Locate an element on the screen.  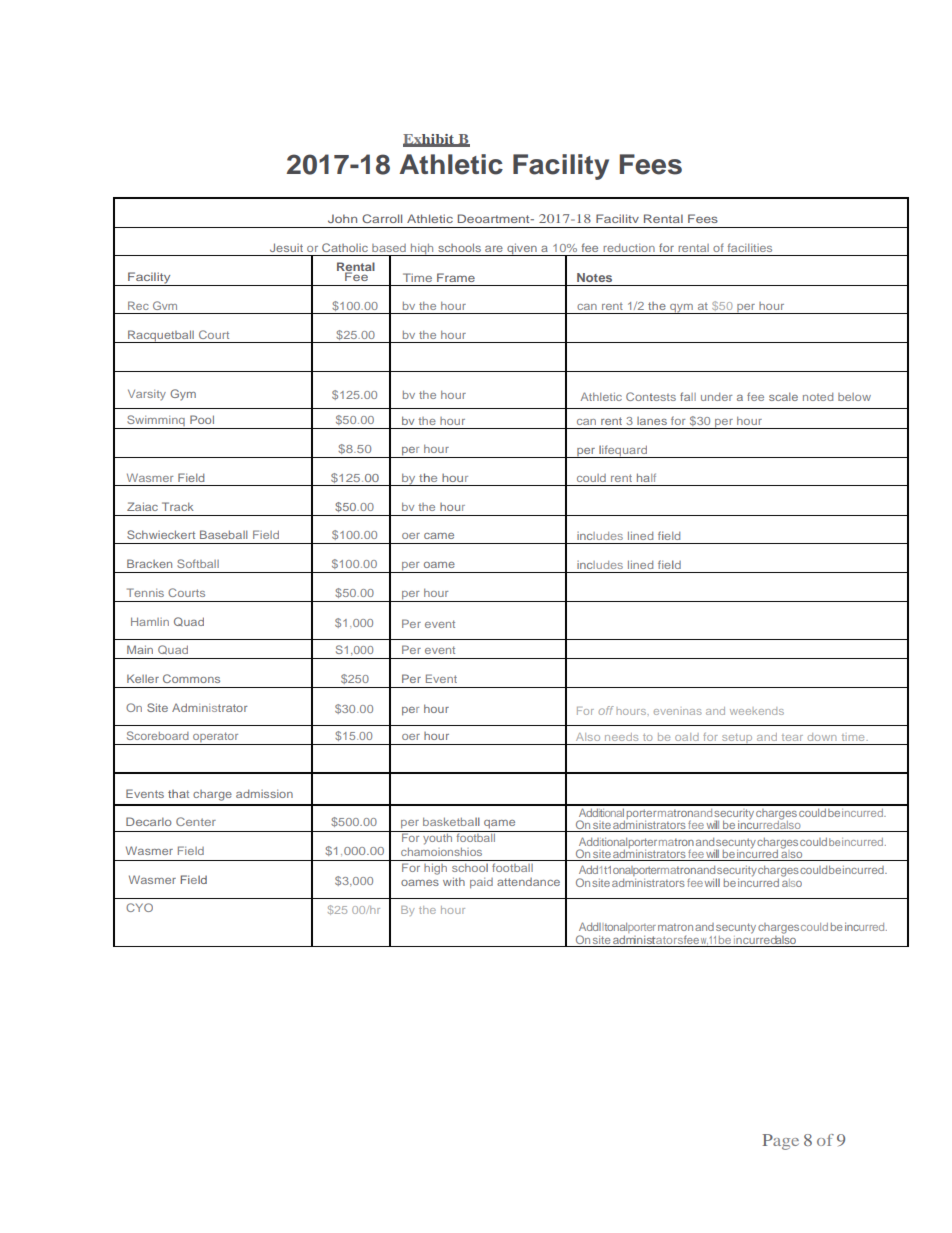
Page is located at coordinates (781, 1142).
